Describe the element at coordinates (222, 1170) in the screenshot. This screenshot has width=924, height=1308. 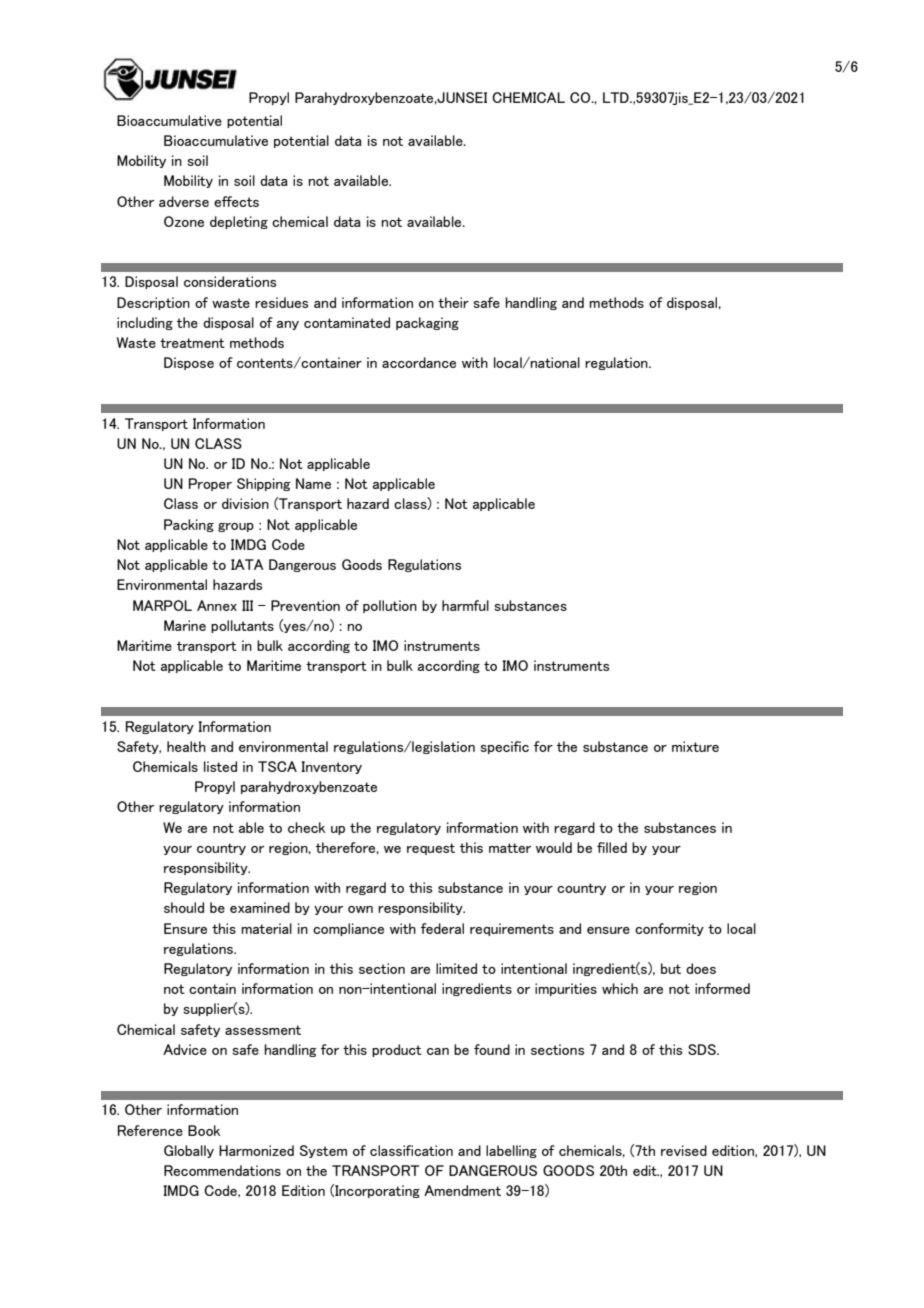
I see `Recommendations` at that location.
